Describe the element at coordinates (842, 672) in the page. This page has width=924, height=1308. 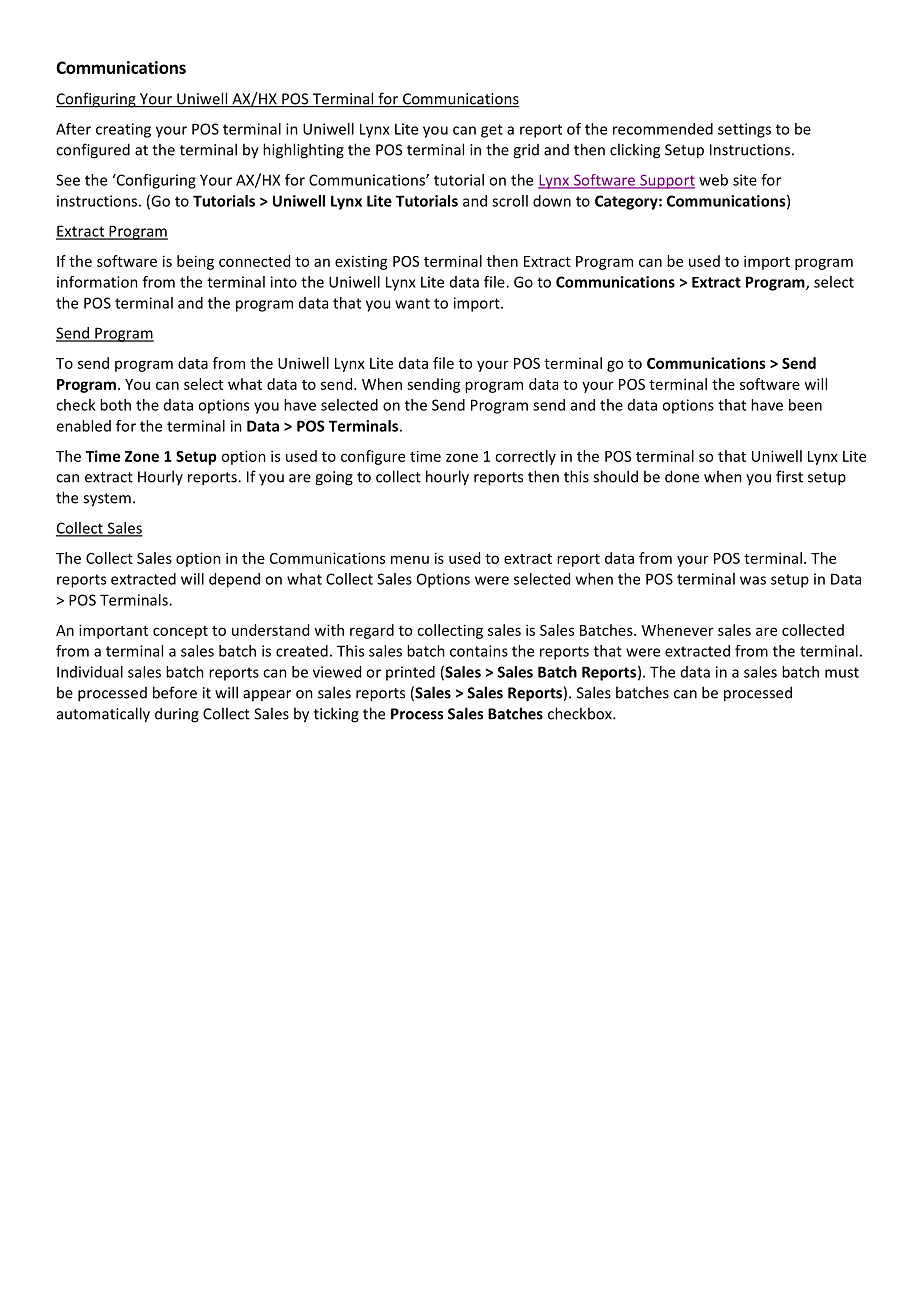
I see `must` at that location.
